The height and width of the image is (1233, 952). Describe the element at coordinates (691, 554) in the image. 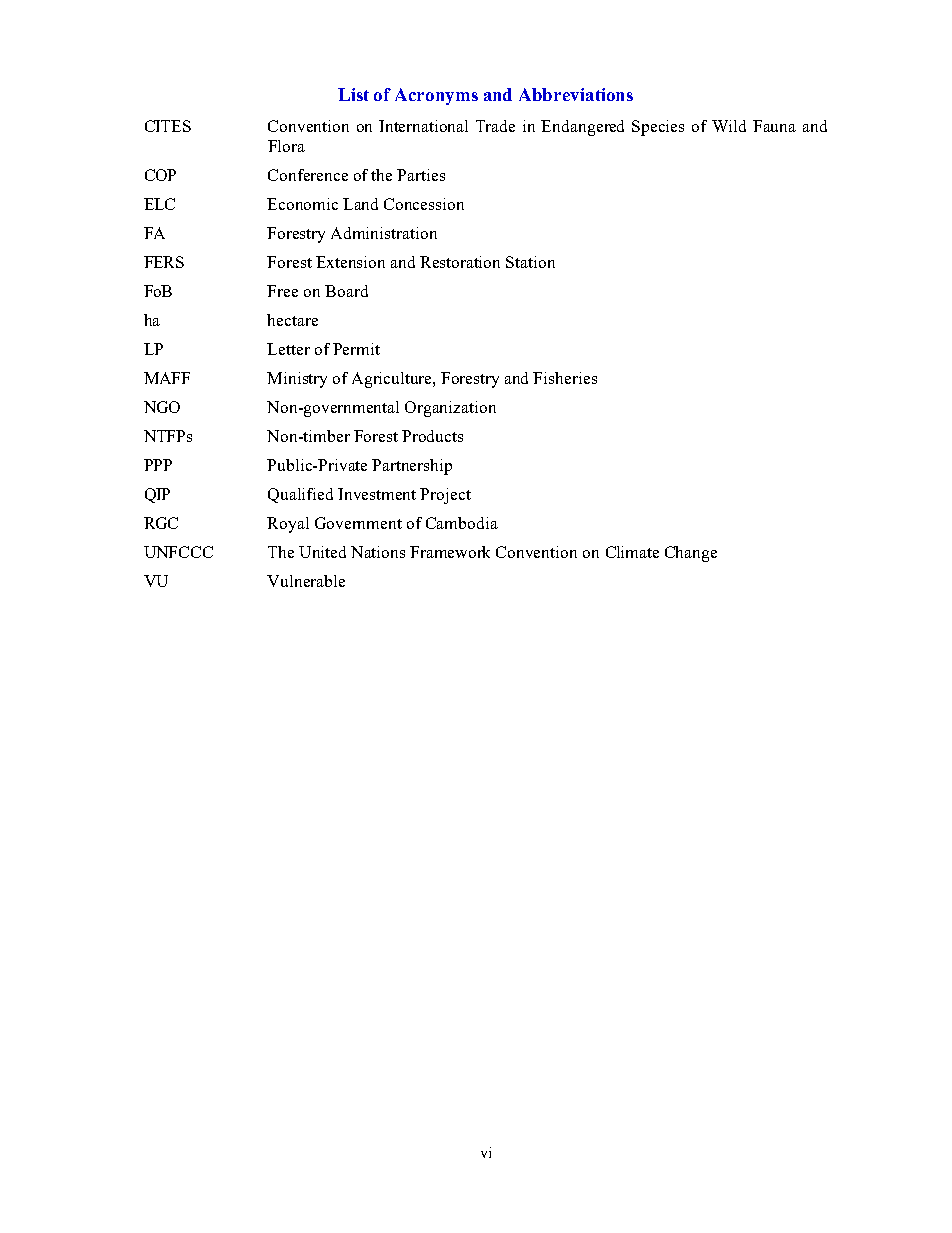

I see `Change` at that location.
